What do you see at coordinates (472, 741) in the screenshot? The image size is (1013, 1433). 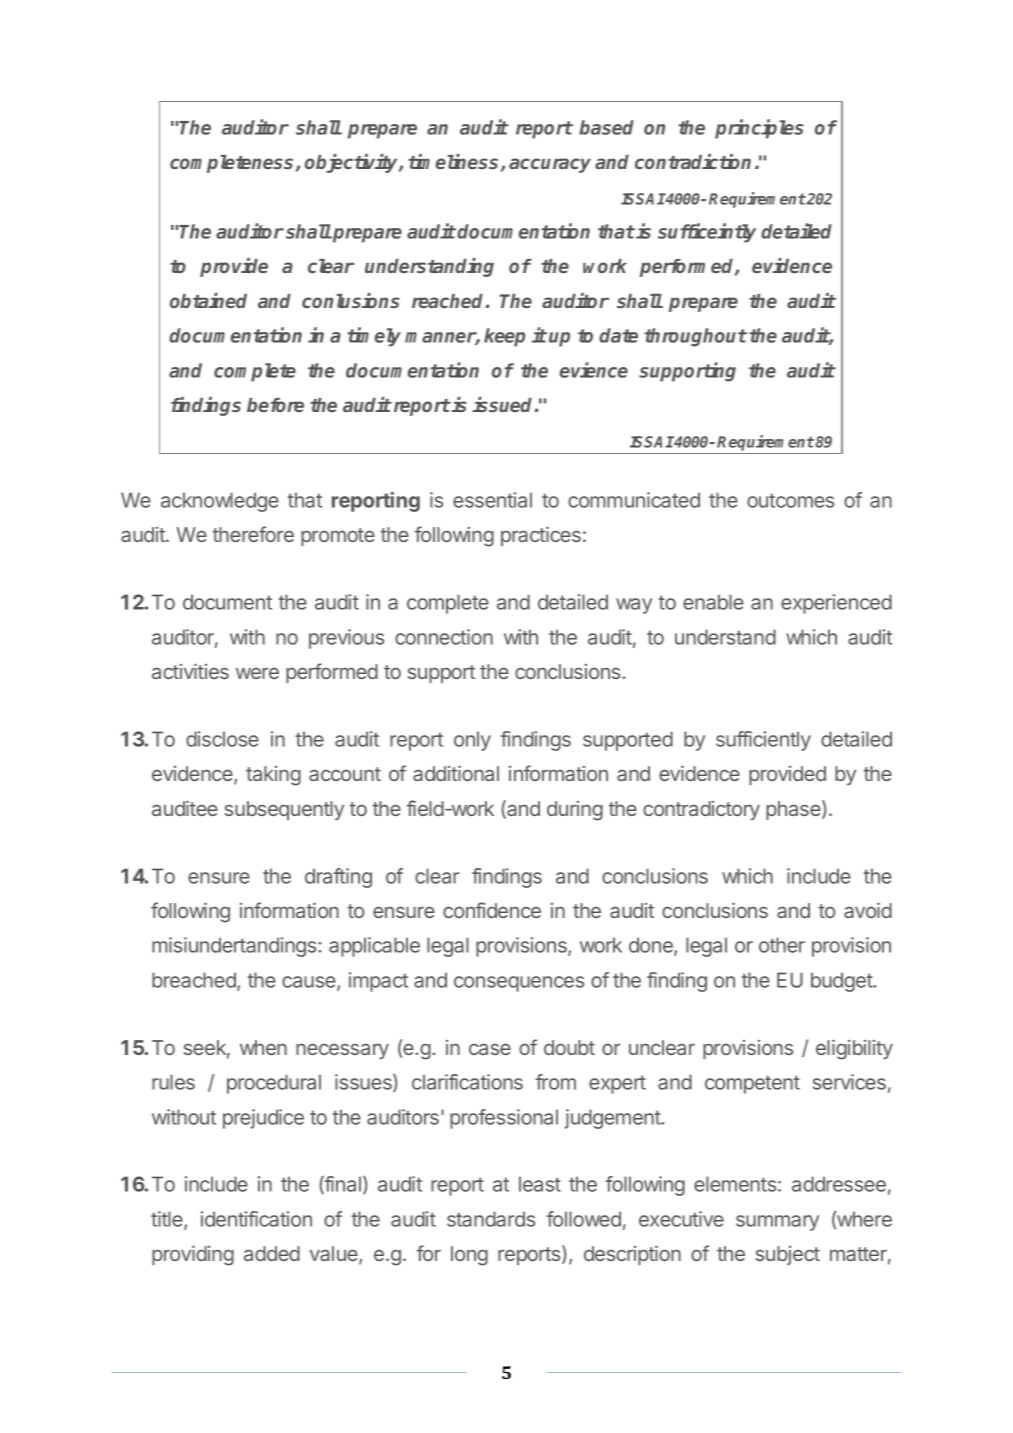 I see `only` at bounding box center [472, 741].
